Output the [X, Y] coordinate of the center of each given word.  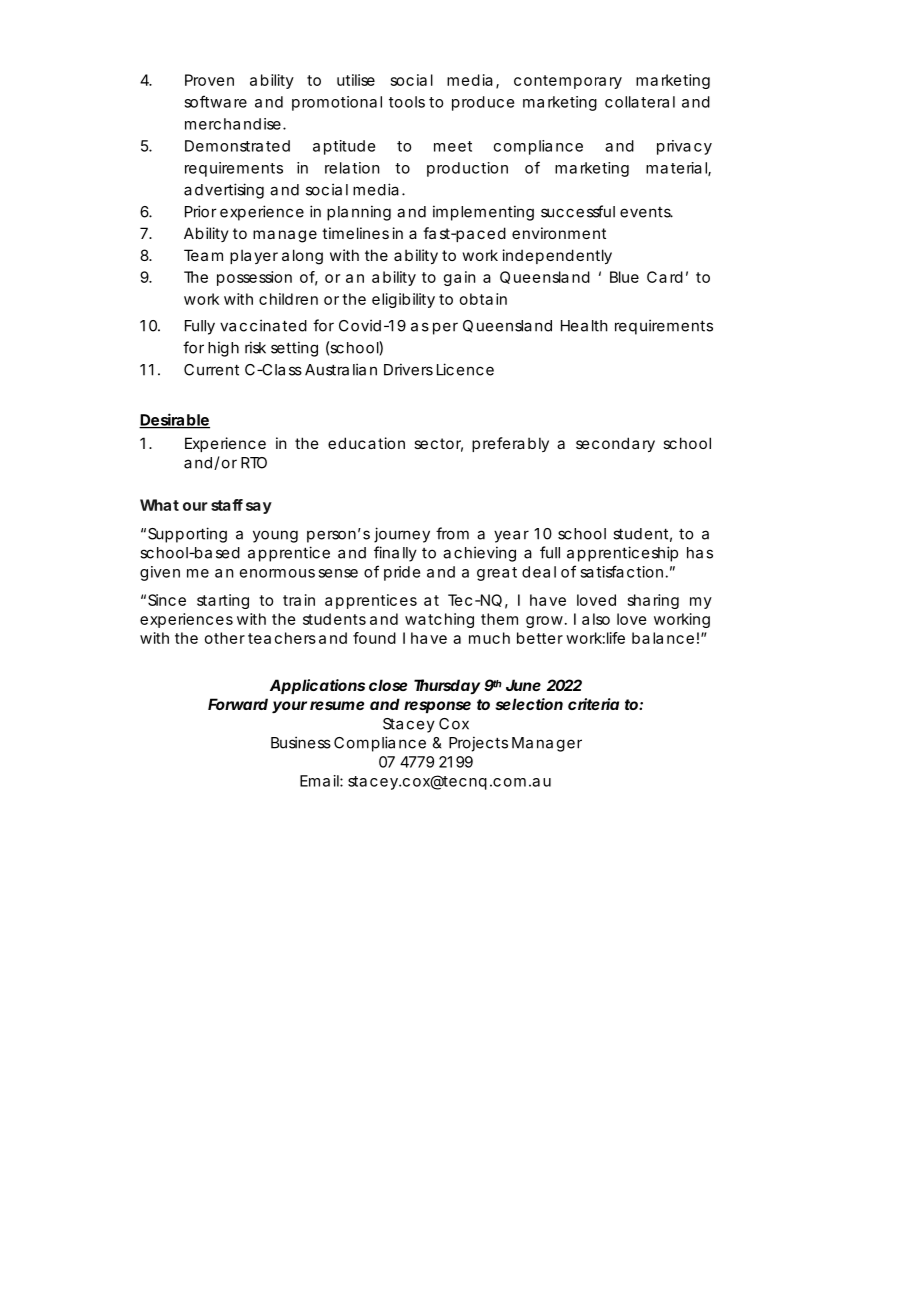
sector [438, 445]
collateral [640, 102]
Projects [478, 744]
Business [301, 742]
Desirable [174, 420]
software [215, 101]
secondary [615, 444]
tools [407, 102]
